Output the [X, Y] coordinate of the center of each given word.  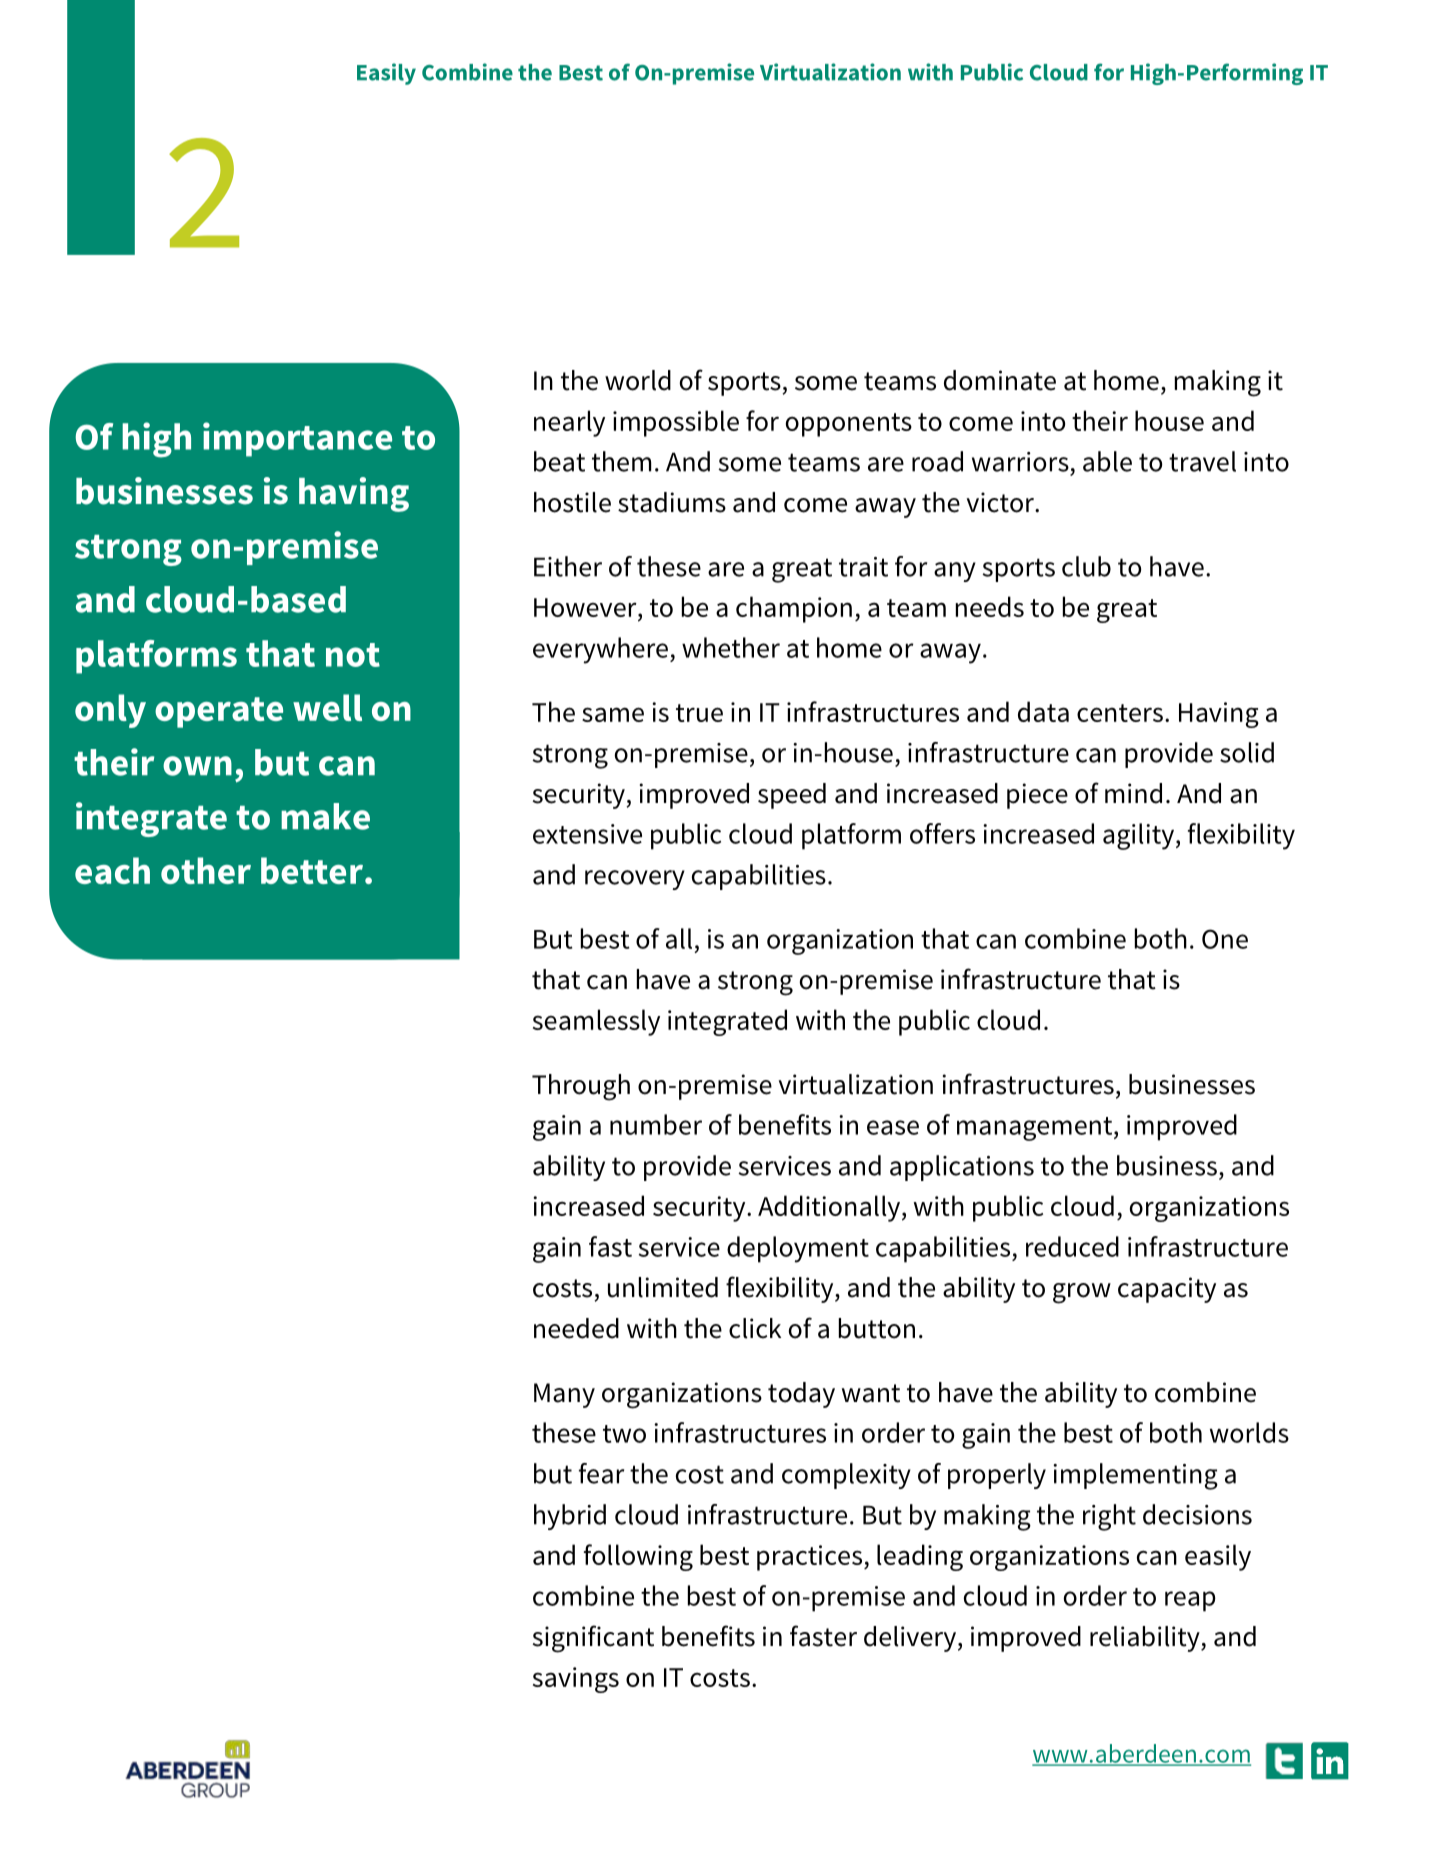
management [1036, 1129]
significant [593, 1639]
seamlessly [596, 1022]
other [206, 870]
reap [1190, 1601]
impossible [676, 423]
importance [297, 439]
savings [576, 1680]
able [1107, 461]
